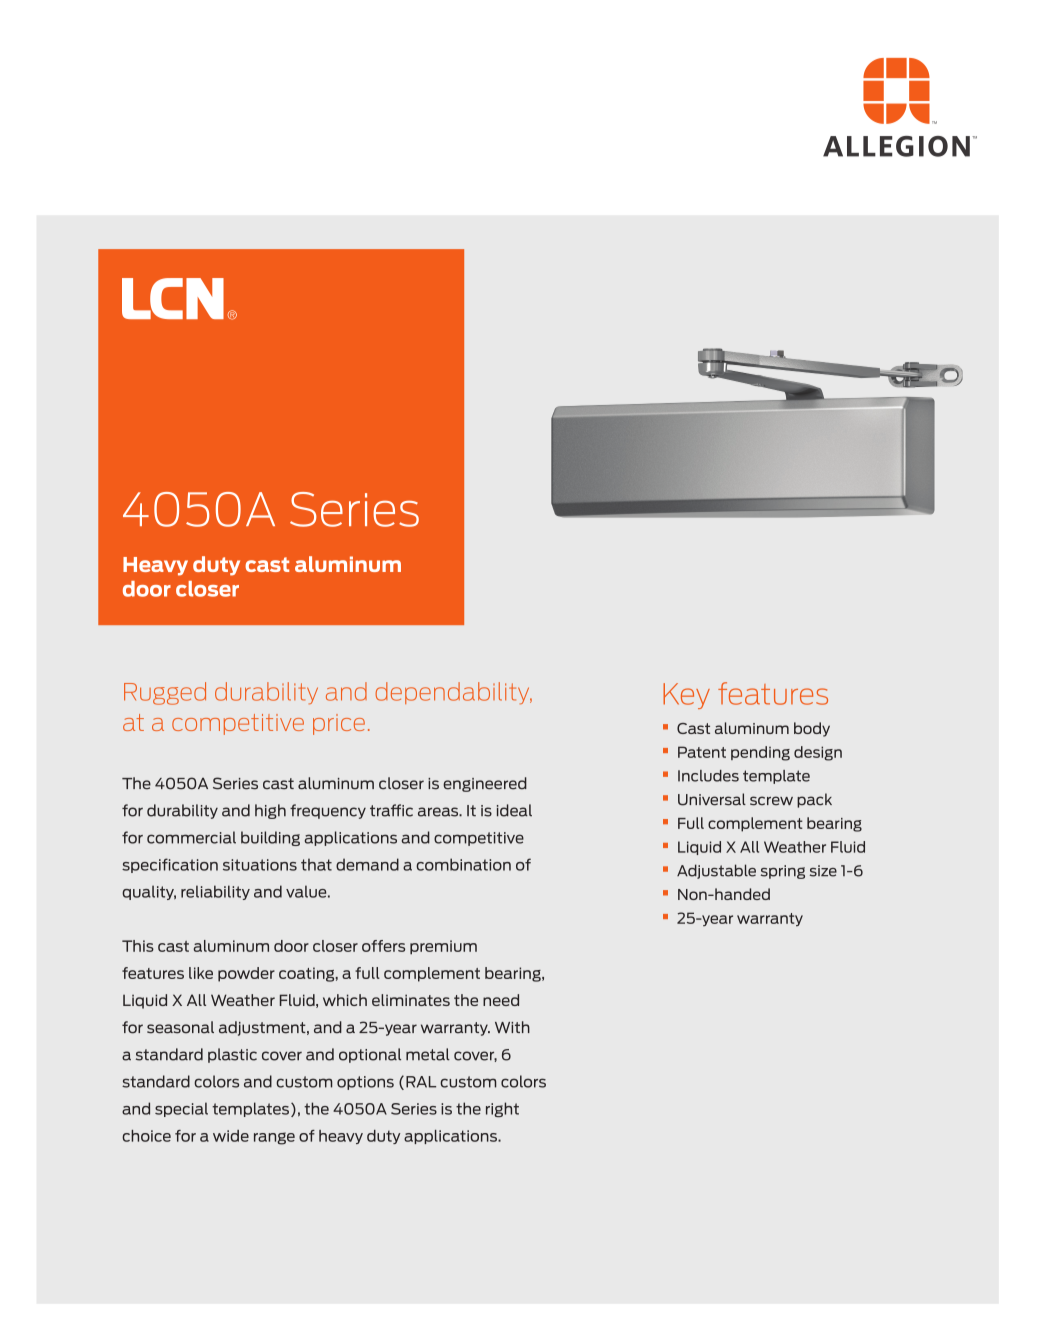 This screenshot has height=1342, width=1037. I want to click on With, so click(512, 1027).
